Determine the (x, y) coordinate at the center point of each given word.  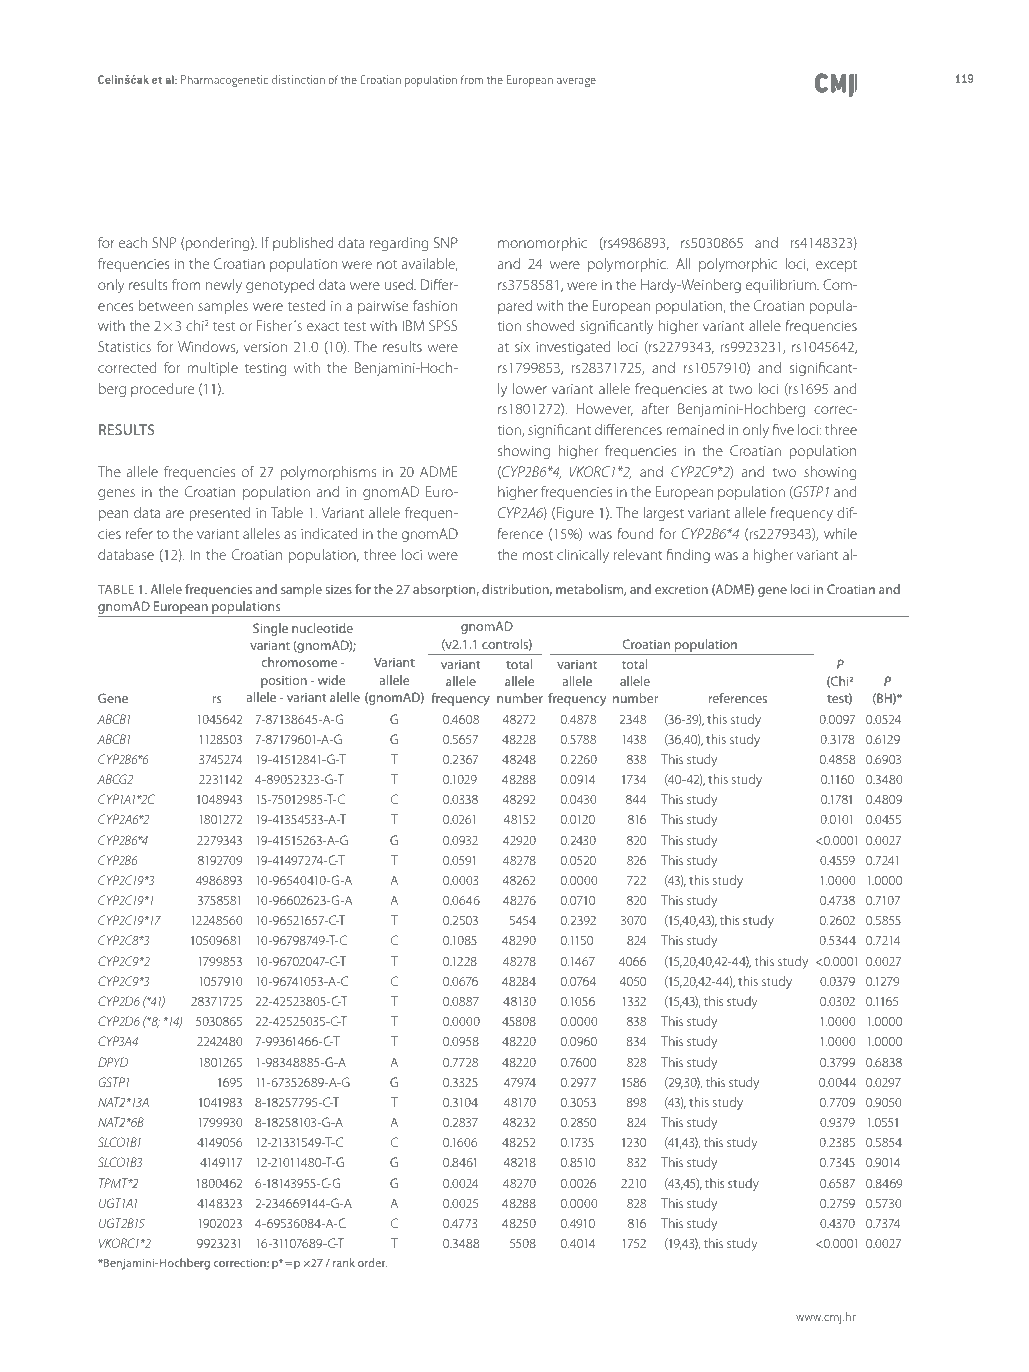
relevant (638, 554)
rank (344, 1262)
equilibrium (782, 286)
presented (220, 514)
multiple (212, 369)
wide (331, 680)
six (522, 347)
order (372, 1262)
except (836, 266)
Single (270, 629)
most (537, 555)
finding (688, 556)
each (133, 242)
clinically (583, 556)
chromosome (299, 662)
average (576, 82)
